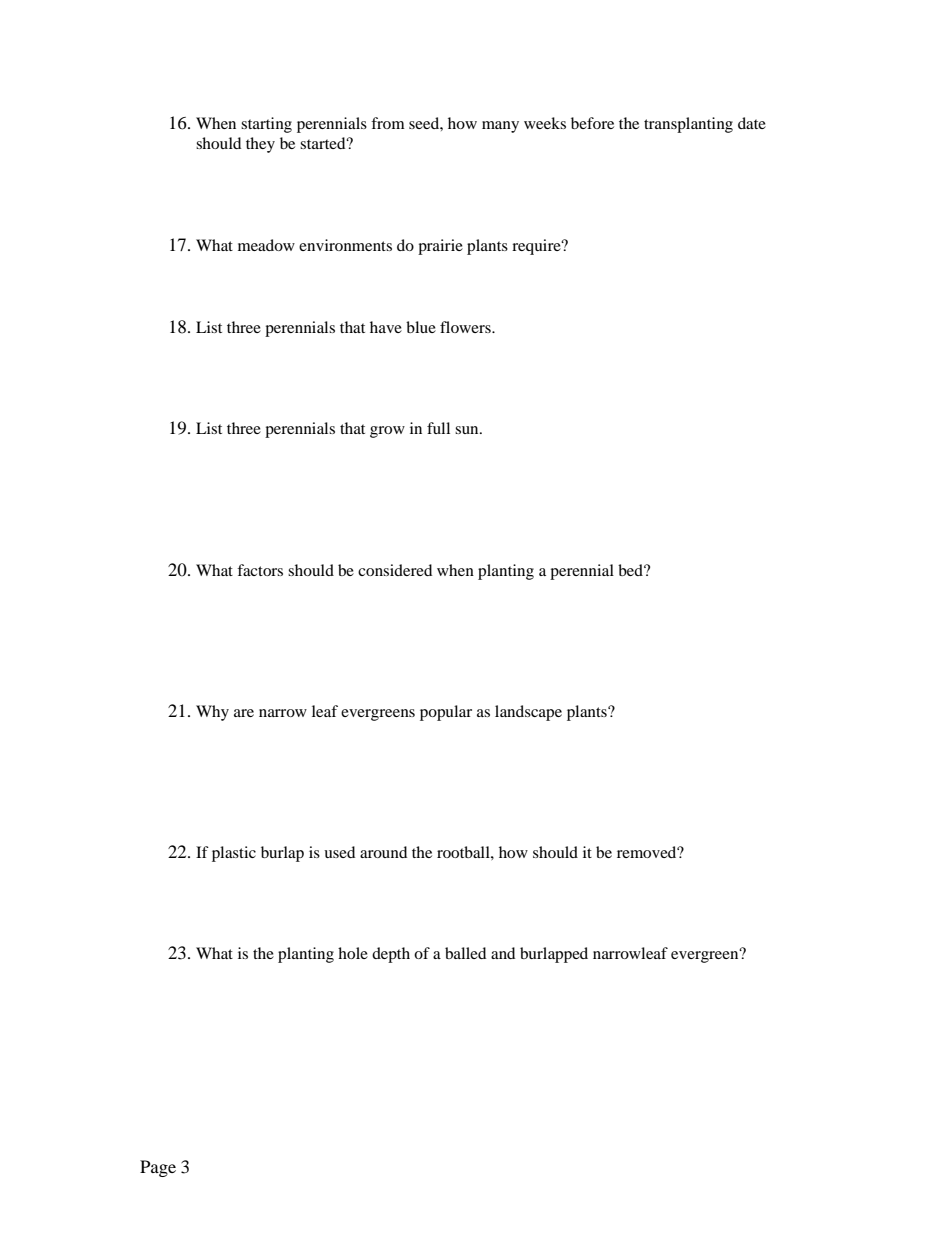 The width and height of the screenshot is (952, 1233). What do you see at coordinates (244, 713) in the screenshot?
I see `are` at bounding box center [244, 713].
